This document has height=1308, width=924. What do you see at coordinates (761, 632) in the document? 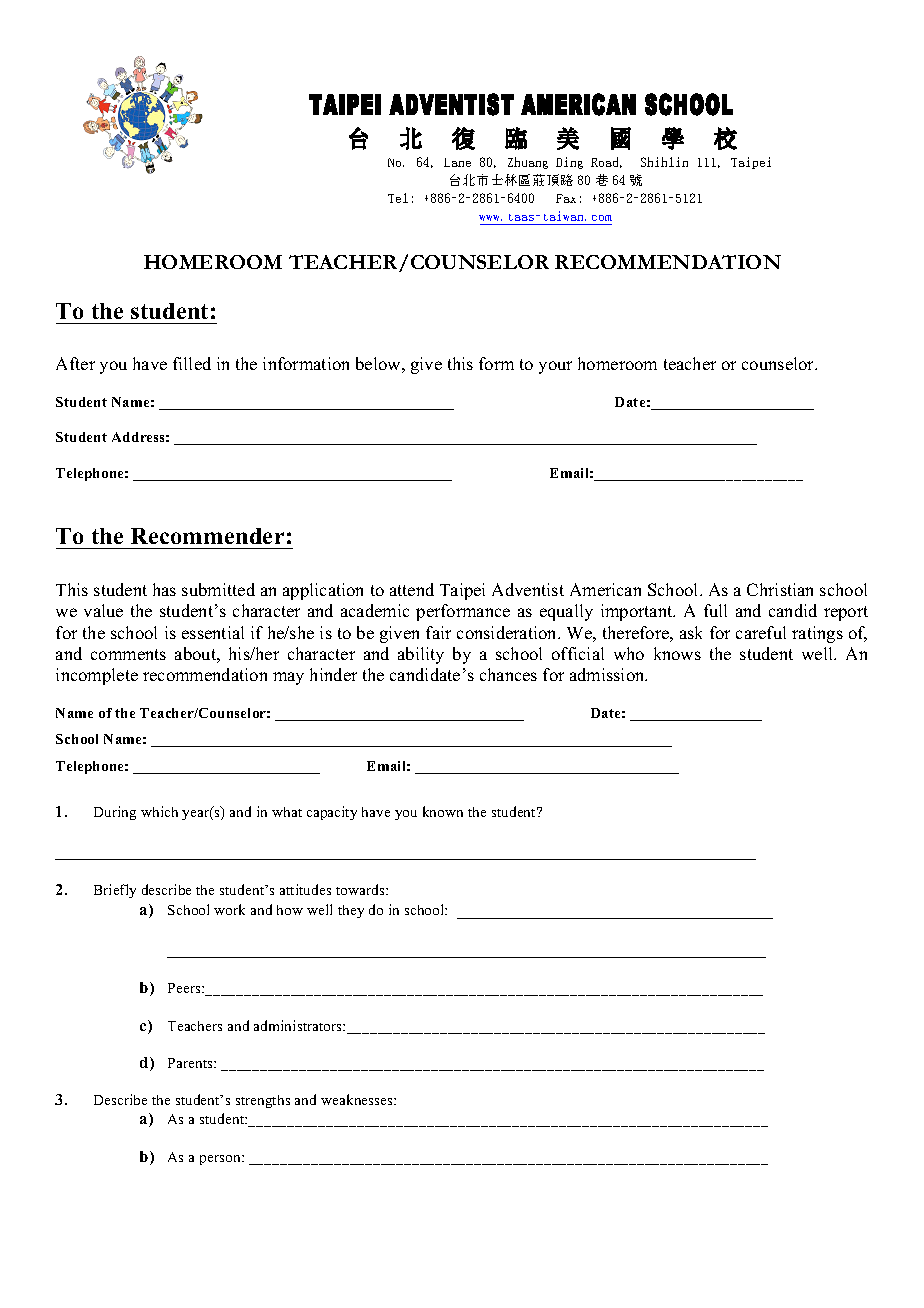
I see `careful` at bounding box center [761, 632].
